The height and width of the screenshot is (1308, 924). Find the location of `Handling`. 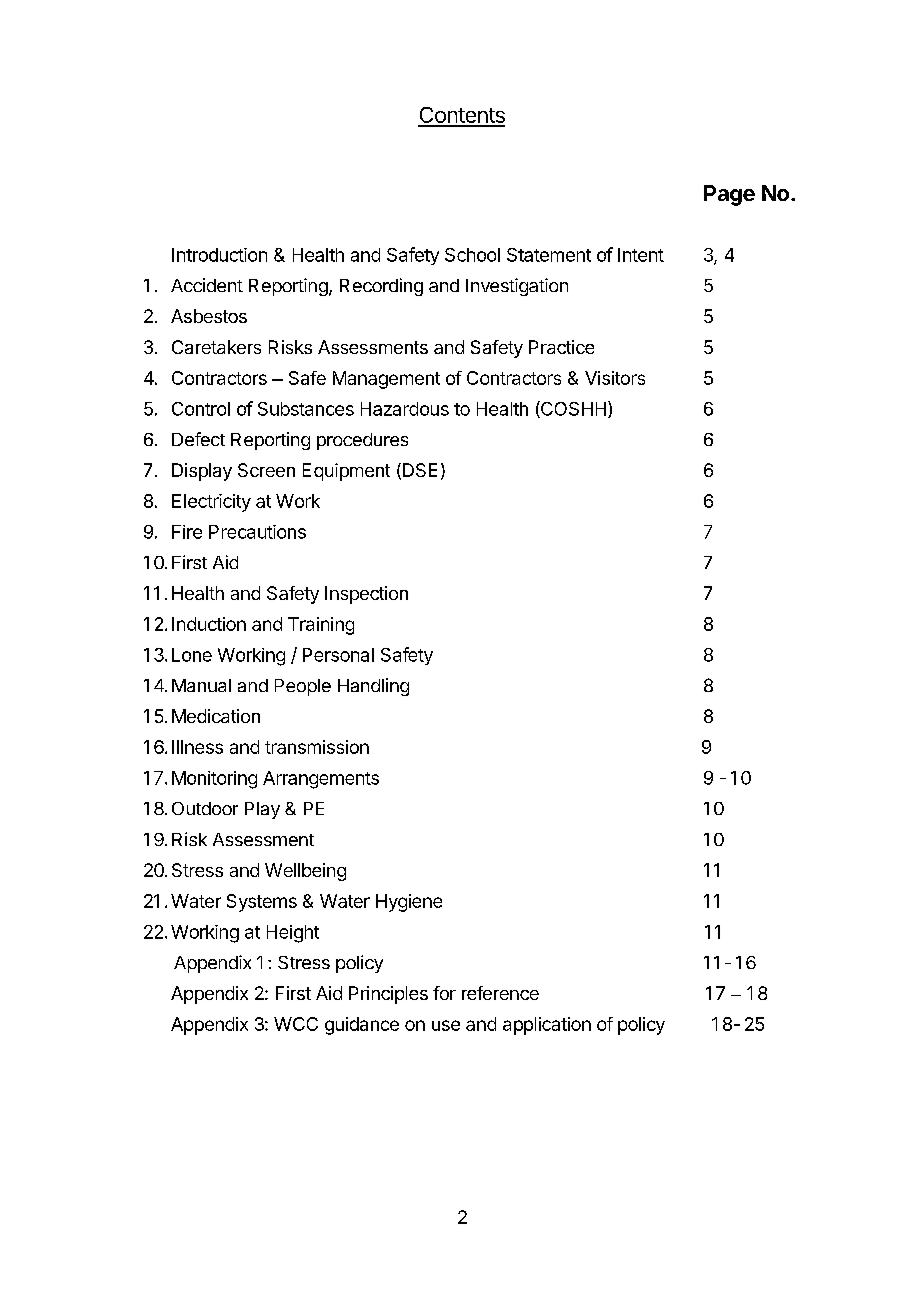

Handling is located at coordinates (373, 687).
